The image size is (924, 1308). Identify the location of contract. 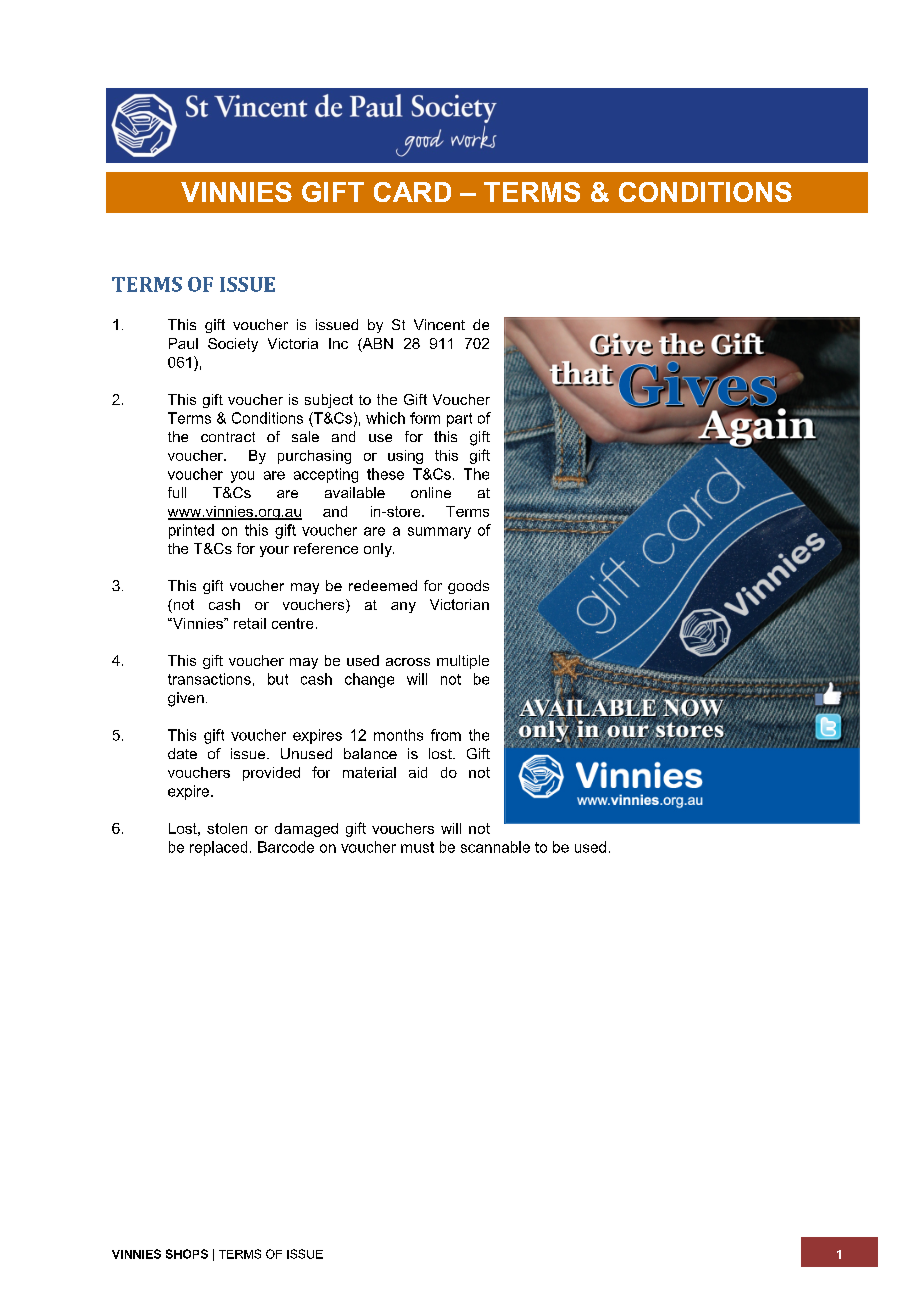
(228, 437).
